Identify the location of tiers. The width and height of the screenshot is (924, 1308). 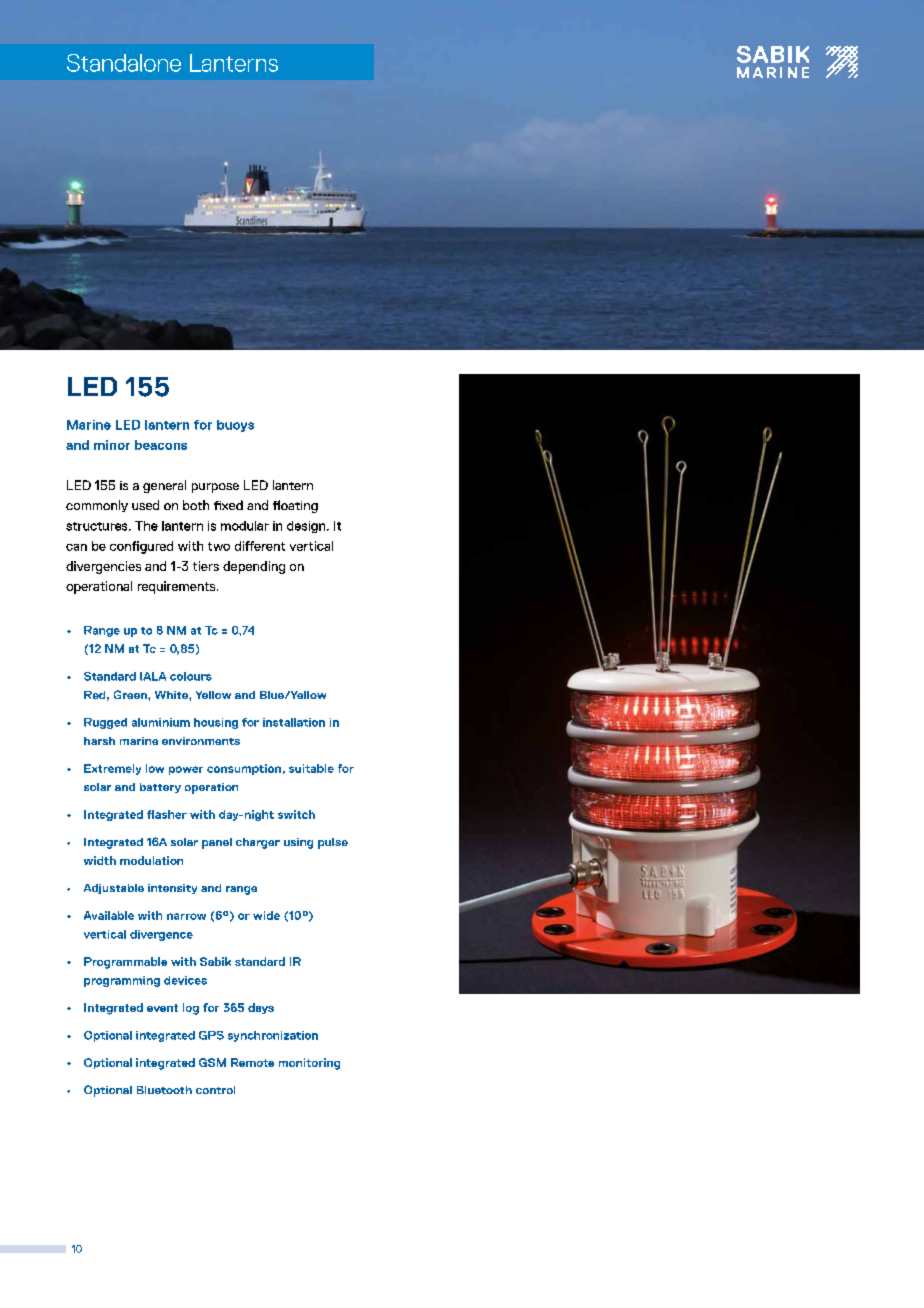
(206, 566).
